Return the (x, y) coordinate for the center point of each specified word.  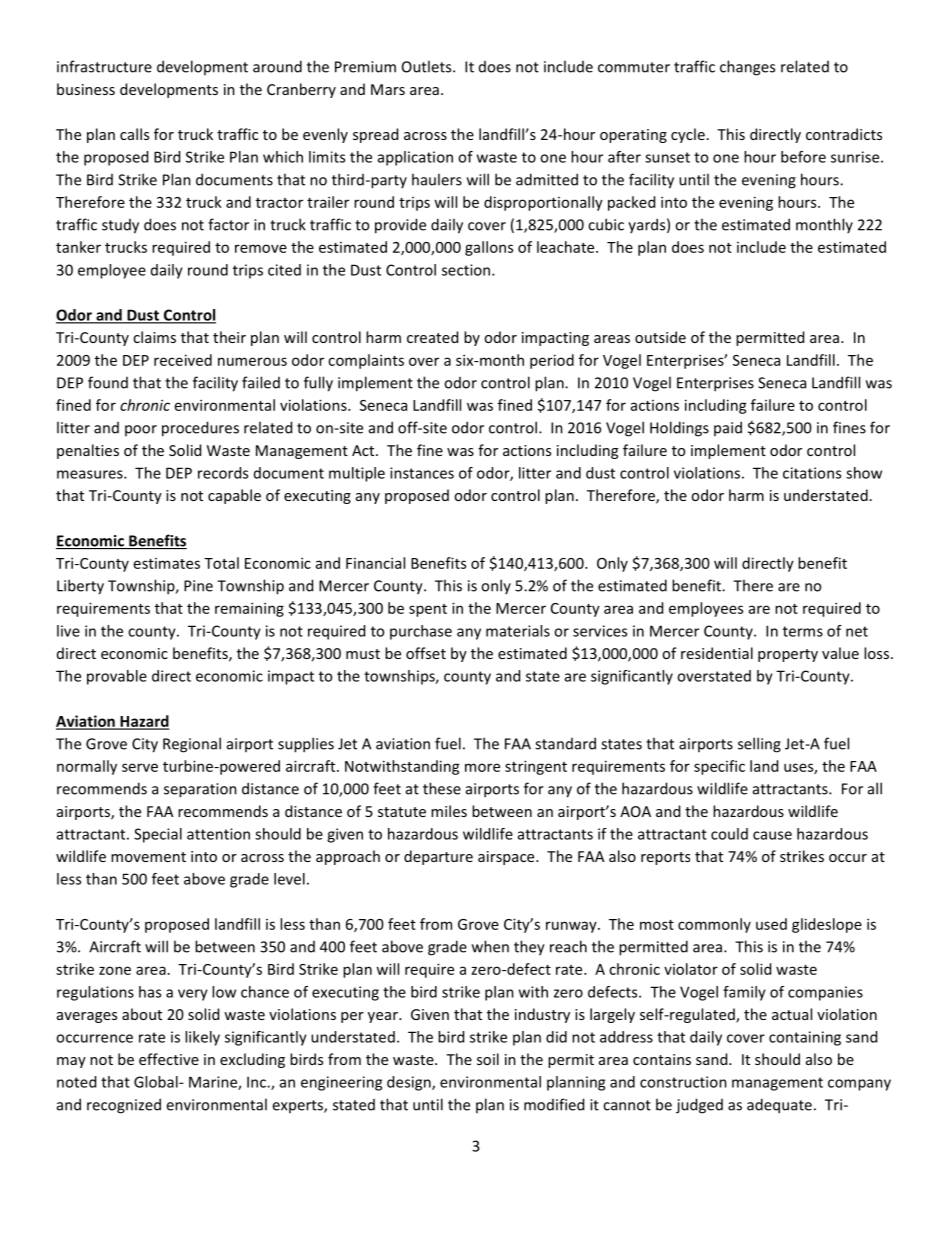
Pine (198, 586)
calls (134, 134)
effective (169, 1059)
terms (803, 631)
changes (747, 68)
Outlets (428, 66)
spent (428, 610)
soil (488, 1059)
